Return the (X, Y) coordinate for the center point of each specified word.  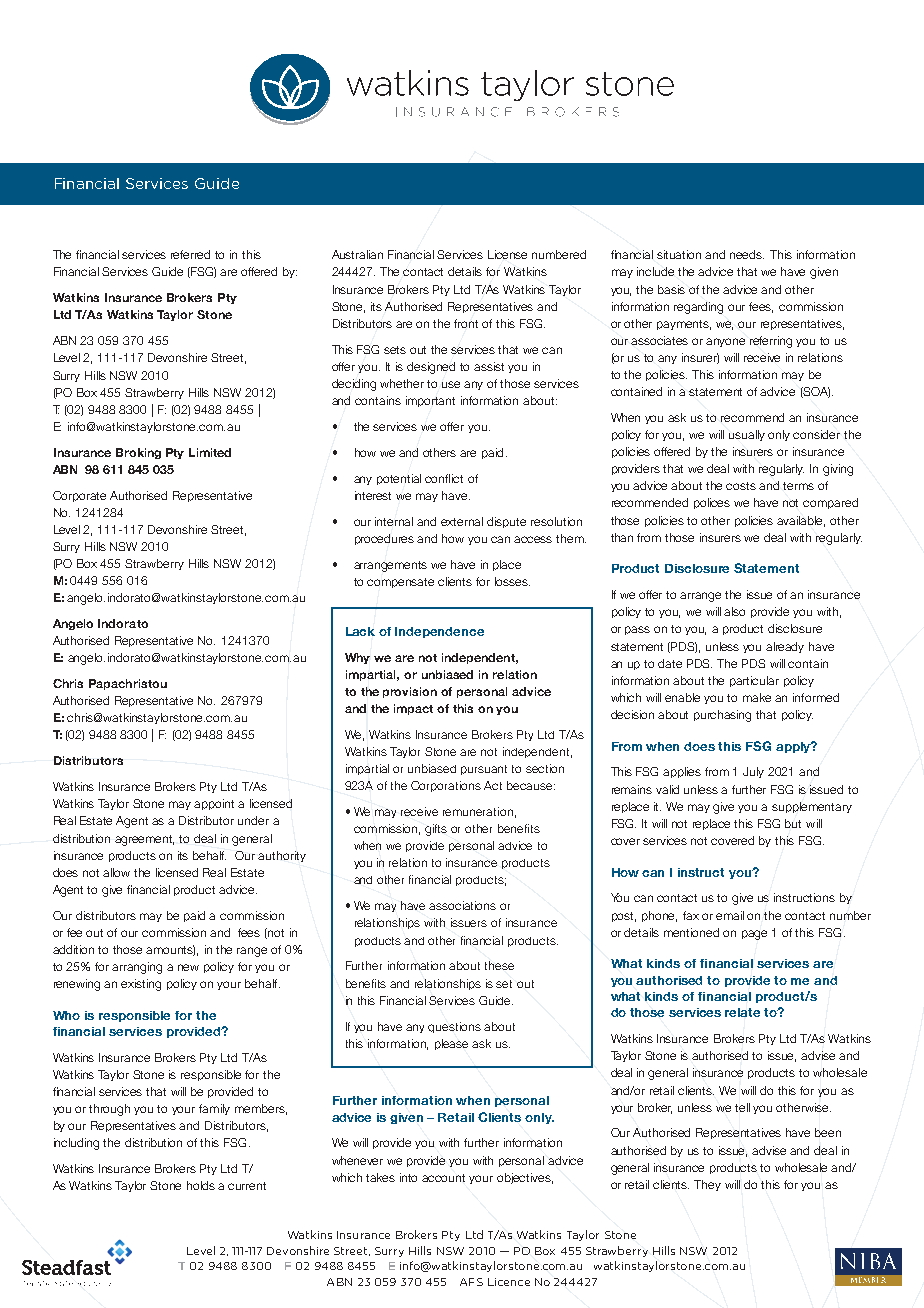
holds (201, 1185)
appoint (214, 804)
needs (747, 254)
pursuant (484, 770)
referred (190, 254)
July (753, 772)
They (707, 1185)
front (466, 323)
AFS (471, 1282)
